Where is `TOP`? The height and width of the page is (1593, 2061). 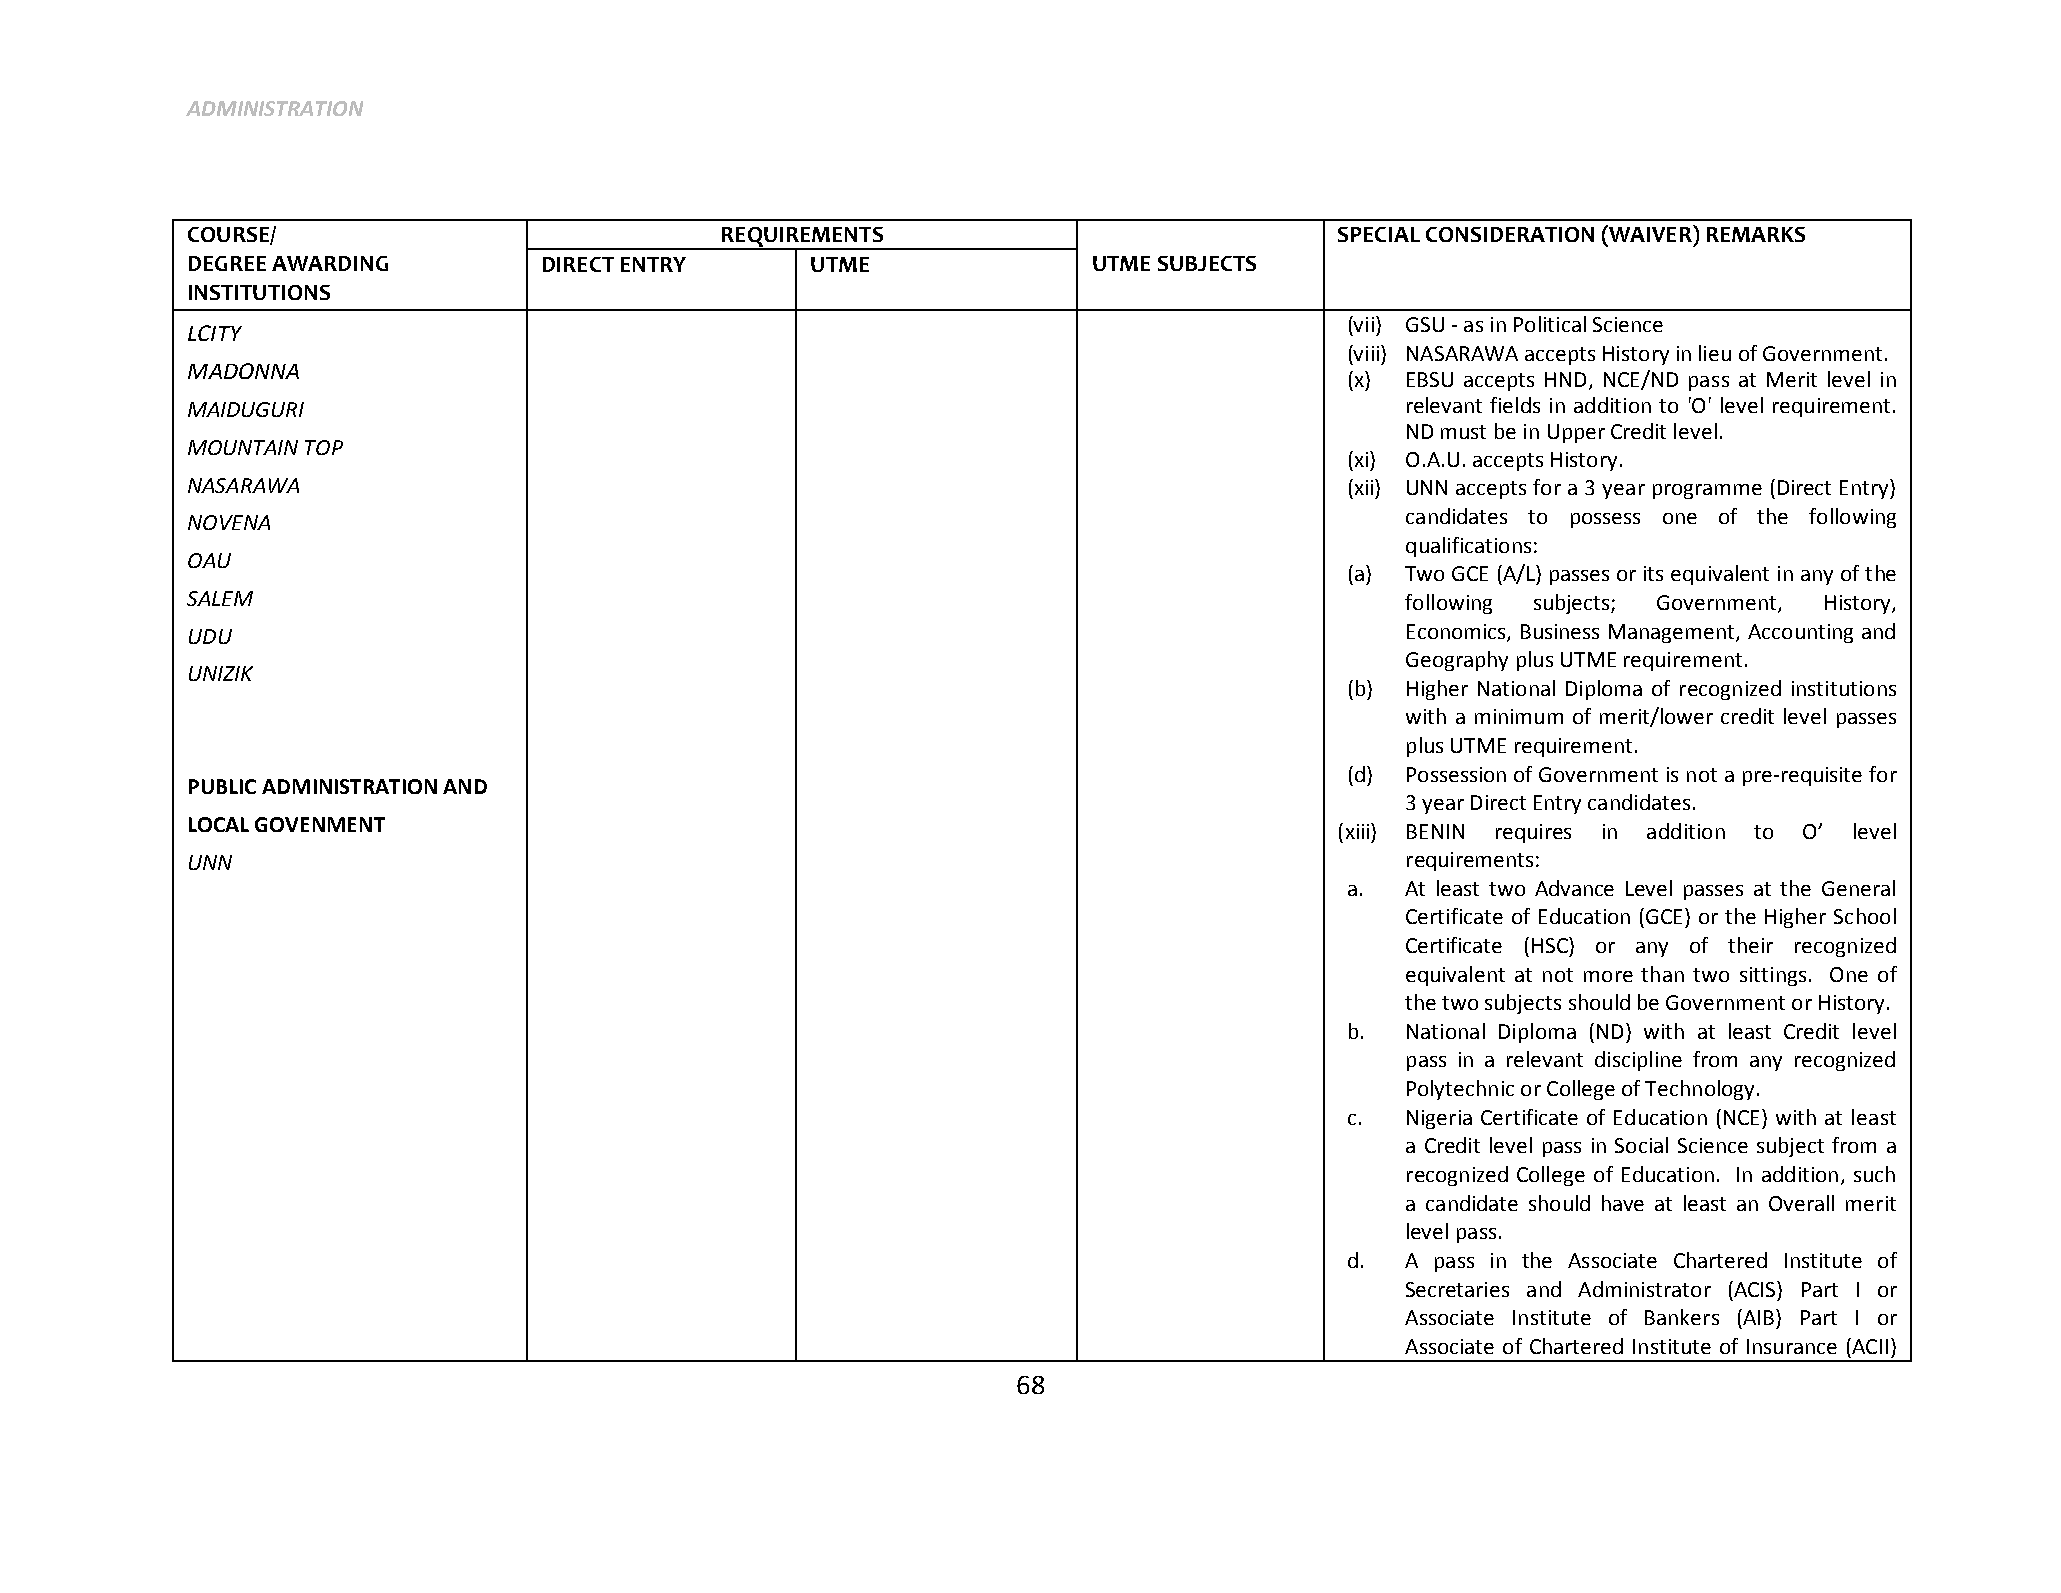 TOP is located at coordinates (324, 447).
